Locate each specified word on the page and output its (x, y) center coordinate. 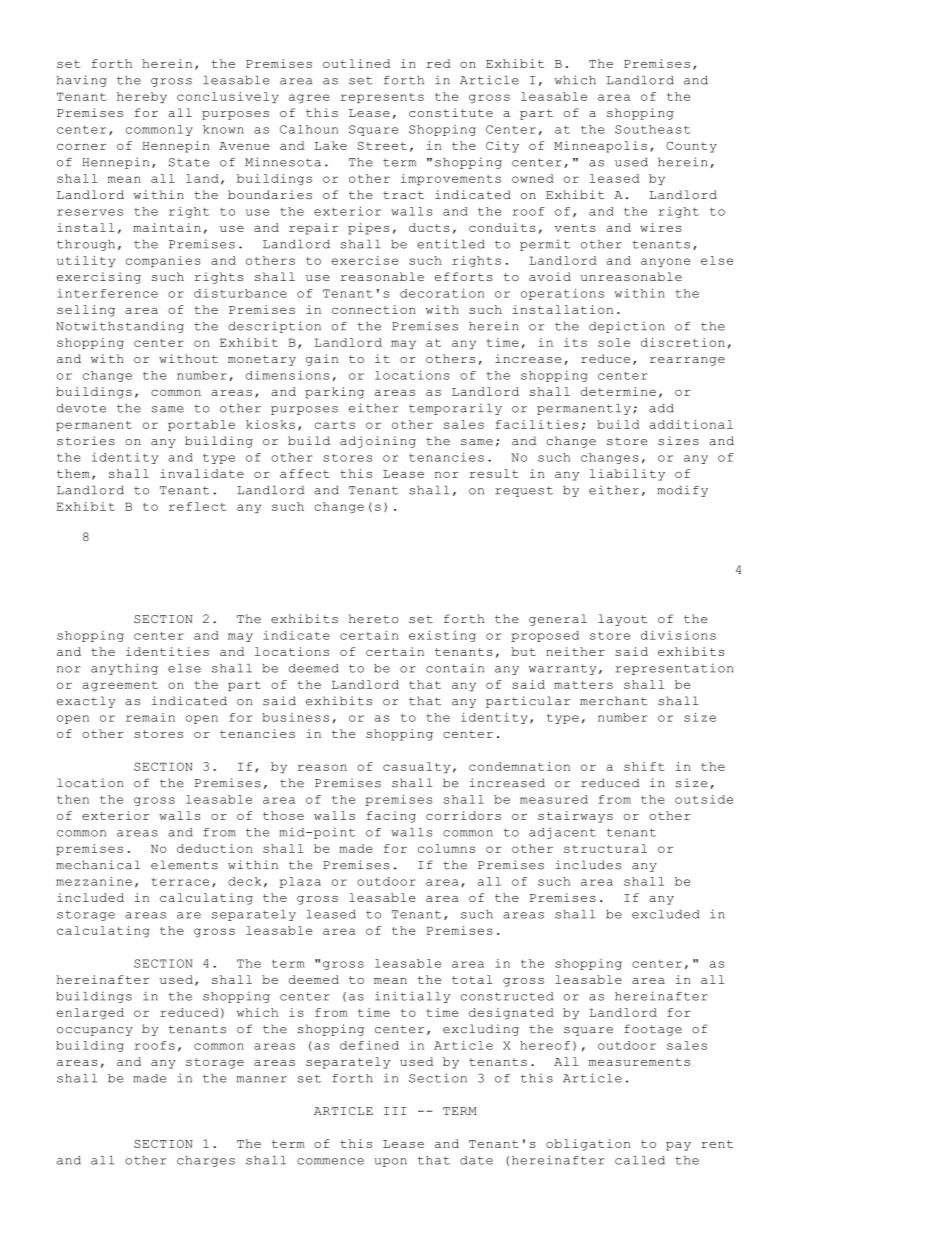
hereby (142, 97)
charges (206, 1161)
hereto (373, 618)
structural (605, 848)
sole (614, 342)
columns (446, 848)
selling (86, 311)
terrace (180, 882)
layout (622, 620)
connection (374, 309)
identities (167, 651)
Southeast (652, 129)
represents (382, 98)
